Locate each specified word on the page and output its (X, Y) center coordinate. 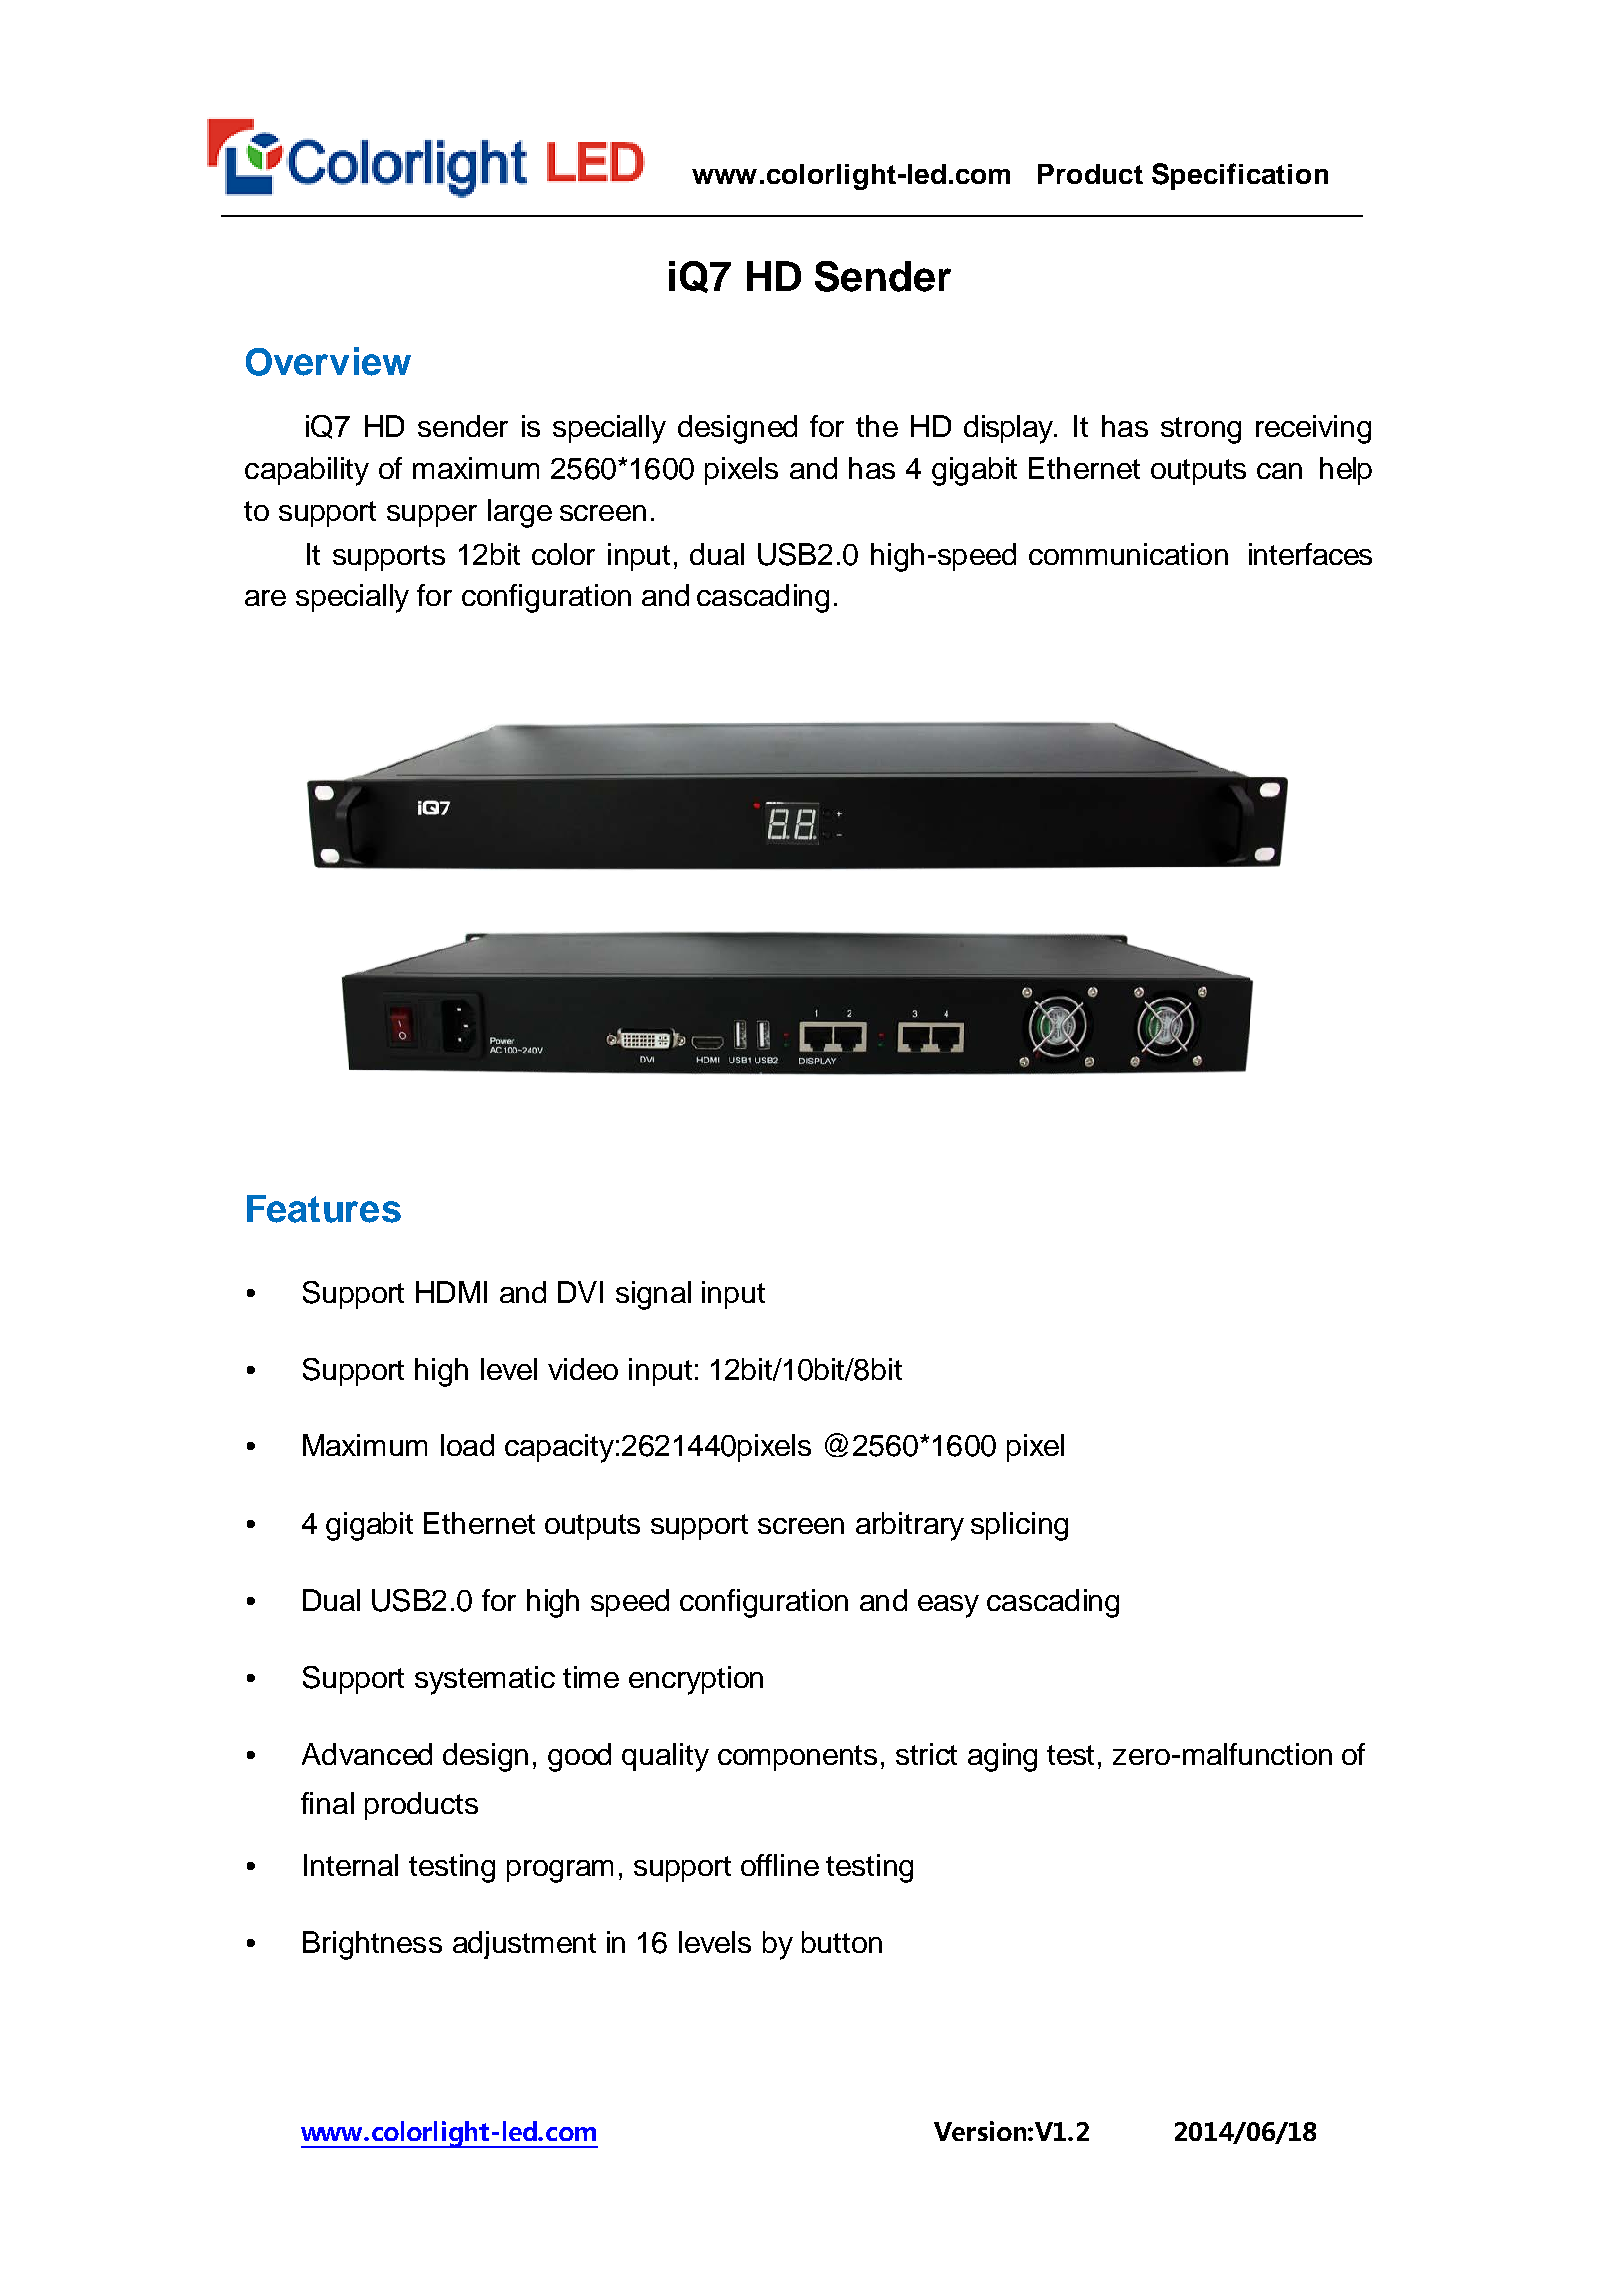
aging (1002, 1757)
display (1010, 429)
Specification (1240, 176)
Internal (351, 1865)
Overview (328, 361)
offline (780, 1865)
